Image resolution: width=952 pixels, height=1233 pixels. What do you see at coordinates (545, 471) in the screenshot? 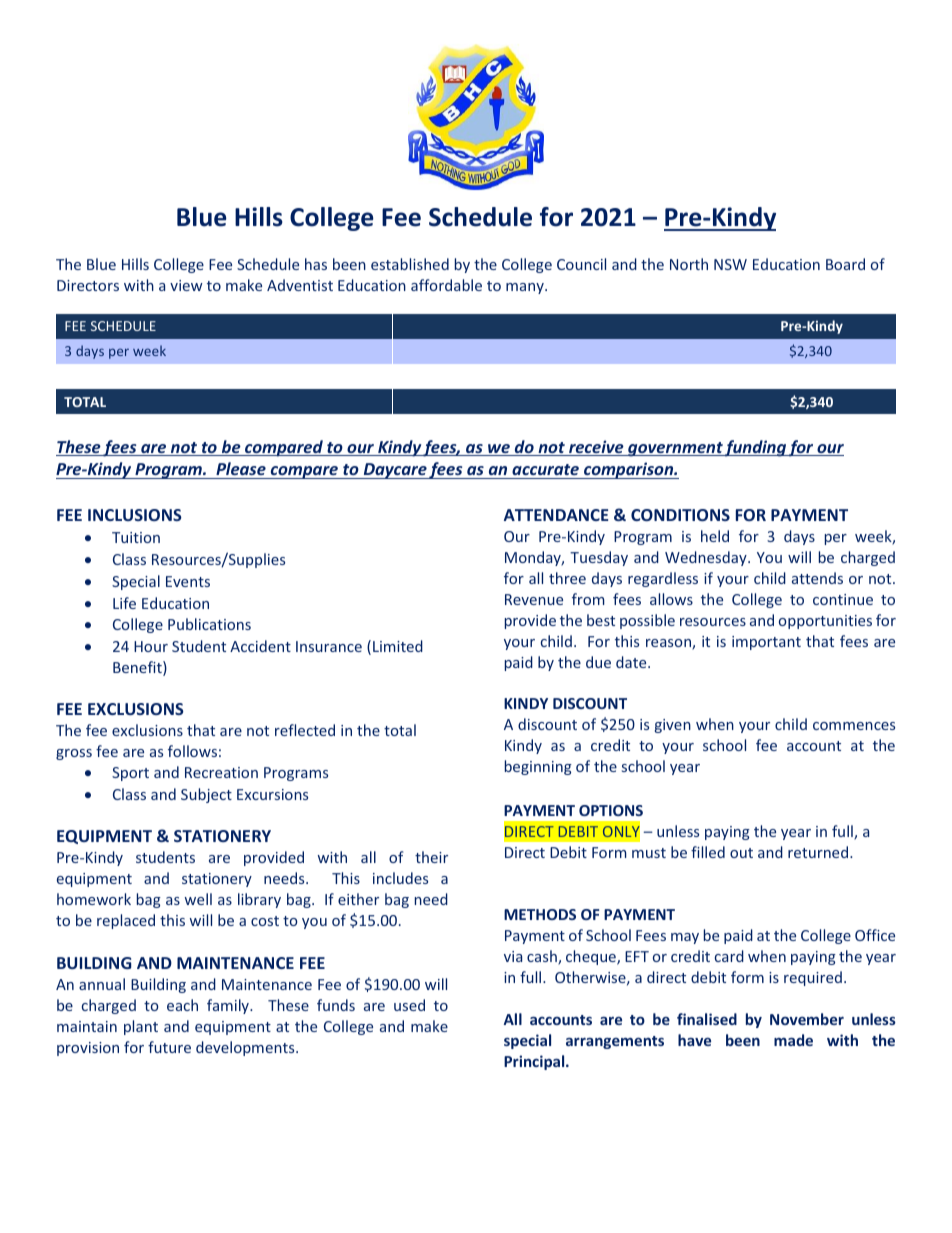
I see `accurate` at bounding box center [545, 471].
